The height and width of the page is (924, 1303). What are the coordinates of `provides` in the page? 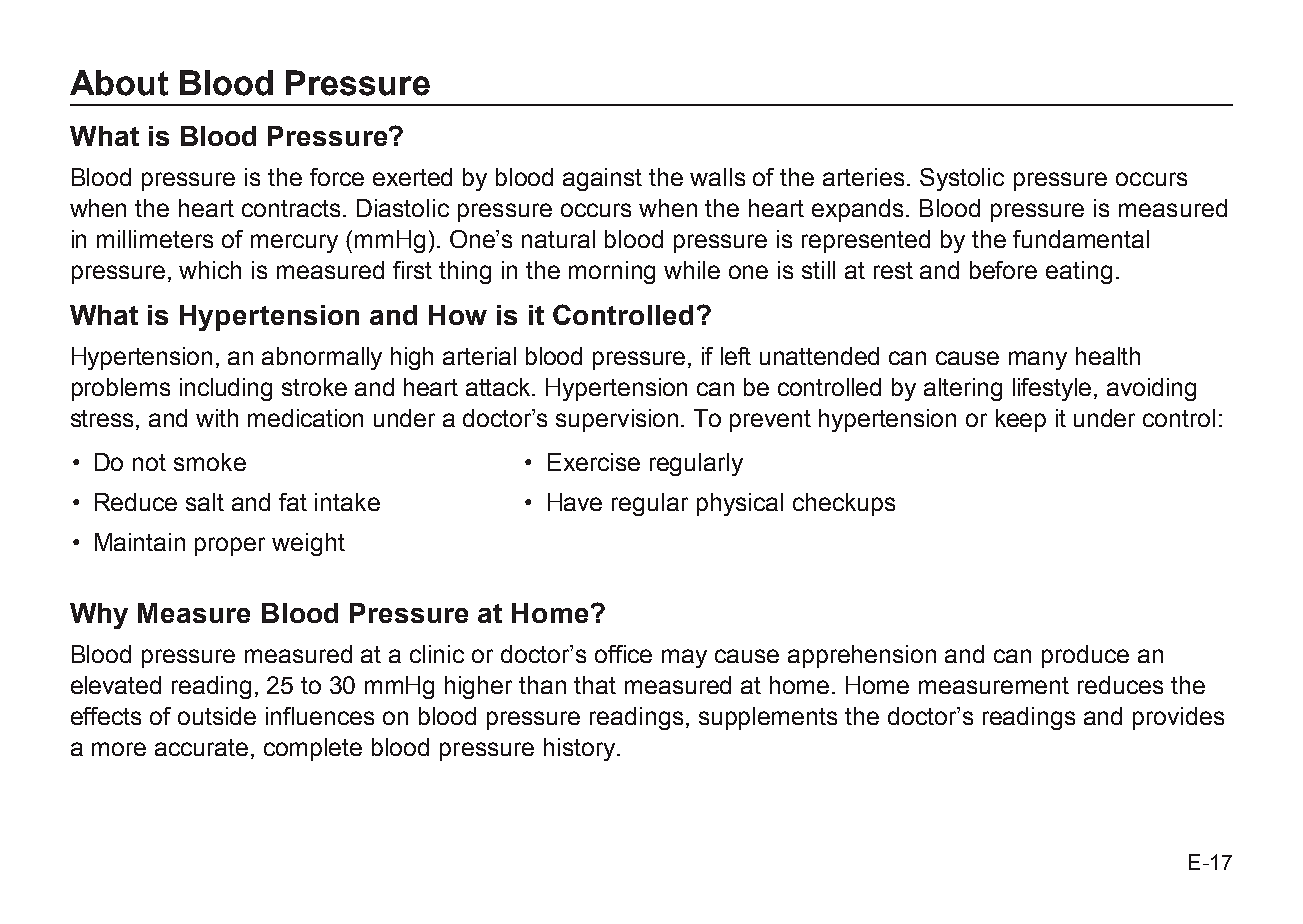 It's located at (1178, 718).
